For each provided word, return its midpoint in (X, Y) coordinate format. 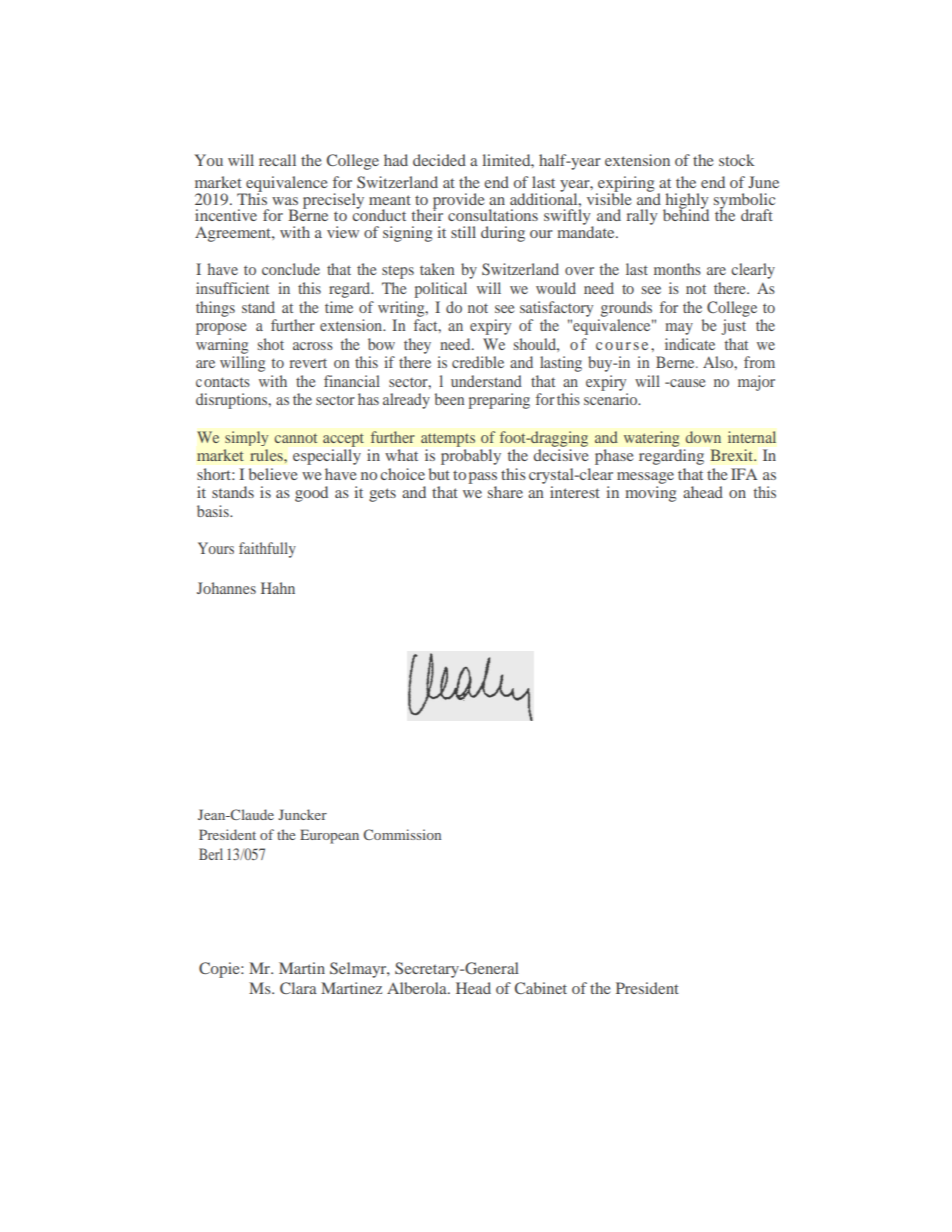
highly (686, 202)
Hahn (278, 588)
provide (459, 202)
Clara (298, 988)
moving (650, 494)
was (285, 201)
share (505, 492)
